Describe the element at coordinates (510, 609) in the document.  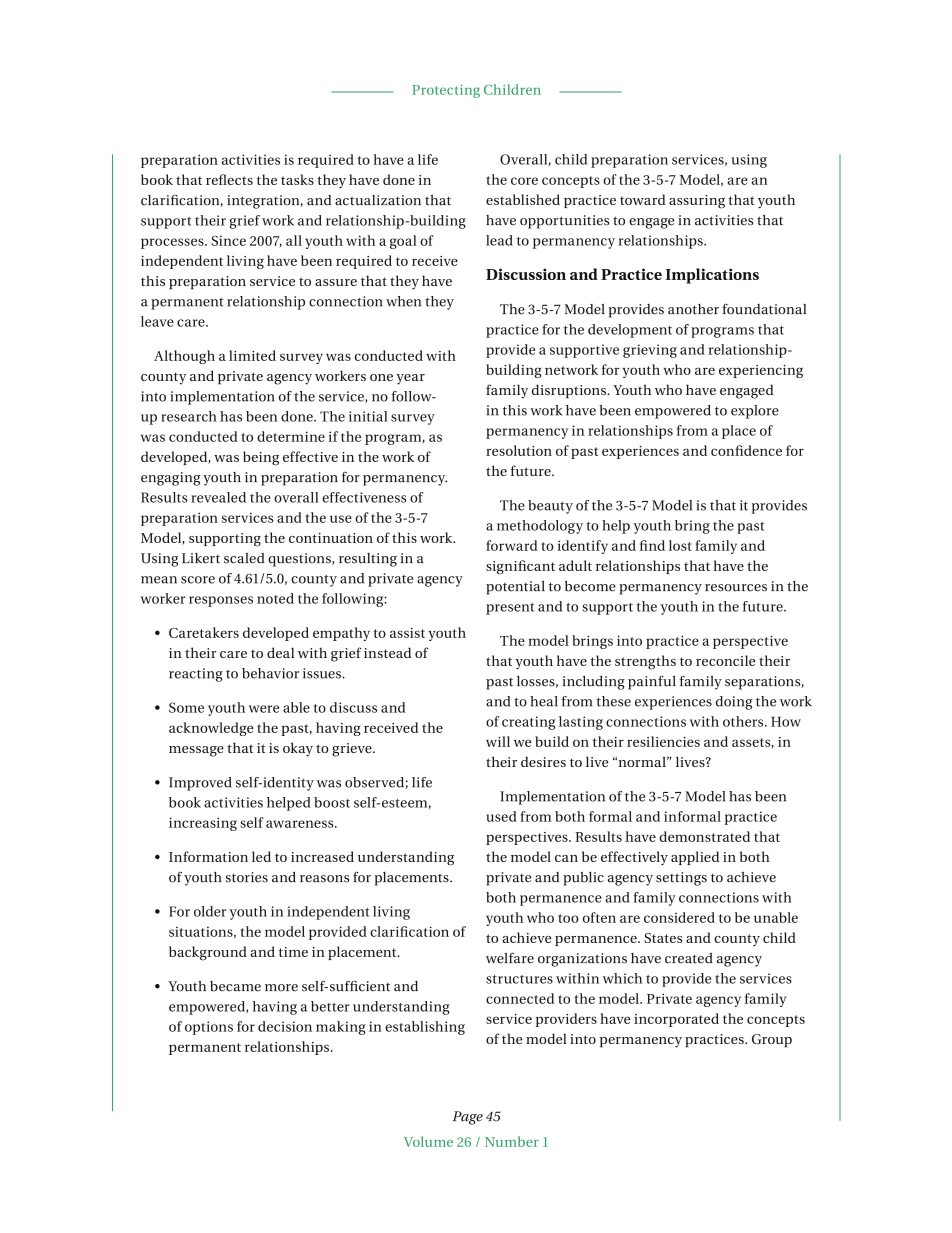
I see `present` at that location.
